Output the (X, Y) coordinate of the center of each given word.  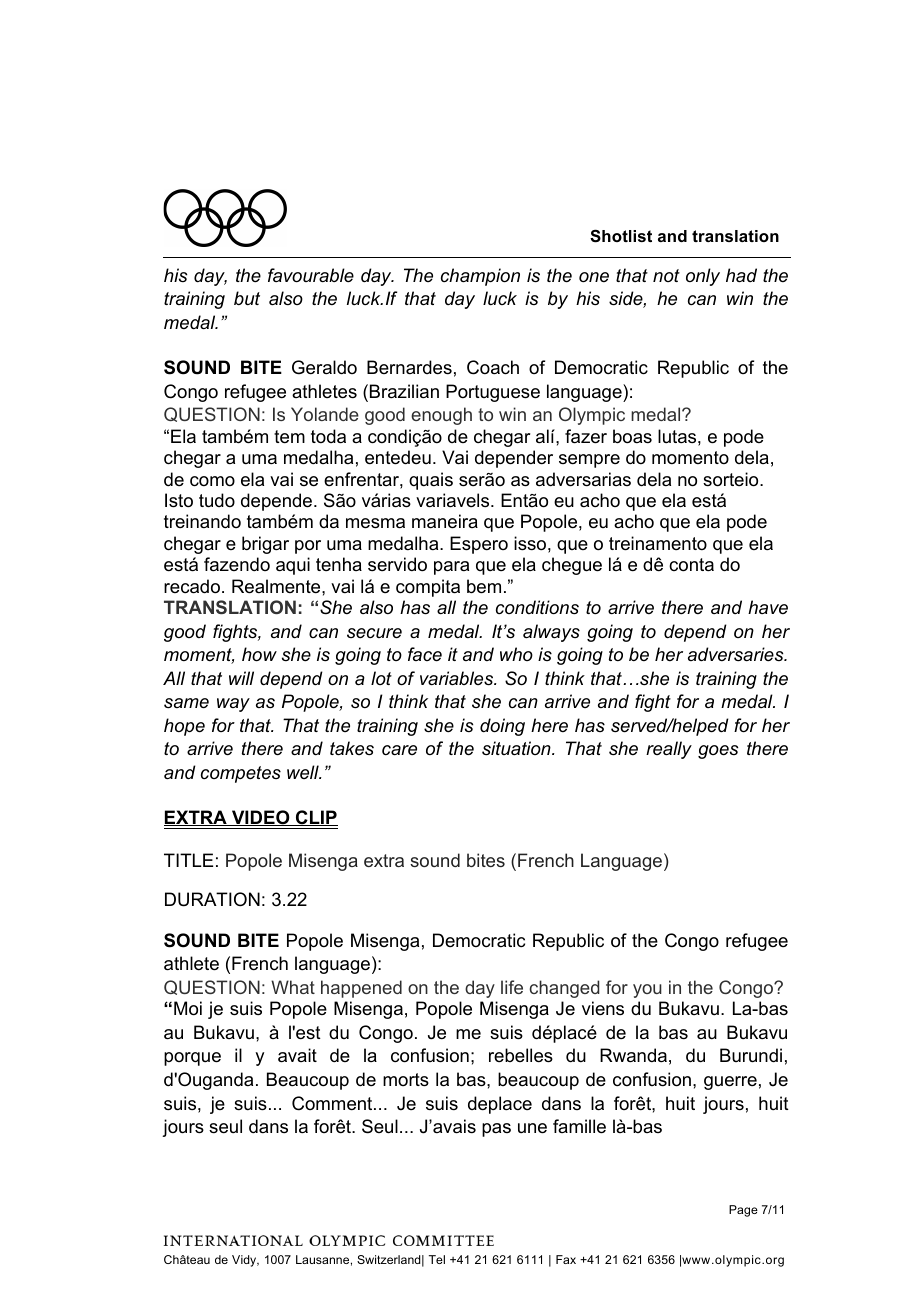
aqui (293, 566)
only (703, 277)
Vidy (245, 1261)
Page (743, 1211)
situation (517, 748)
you (647, 991)
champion (480, 277)
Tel (437, 1259)
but (247, 298)
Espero (479, 545)
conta (691, 564)
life (512, 987)
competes (241, 774)
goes (718, 752)
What (293, 987)
